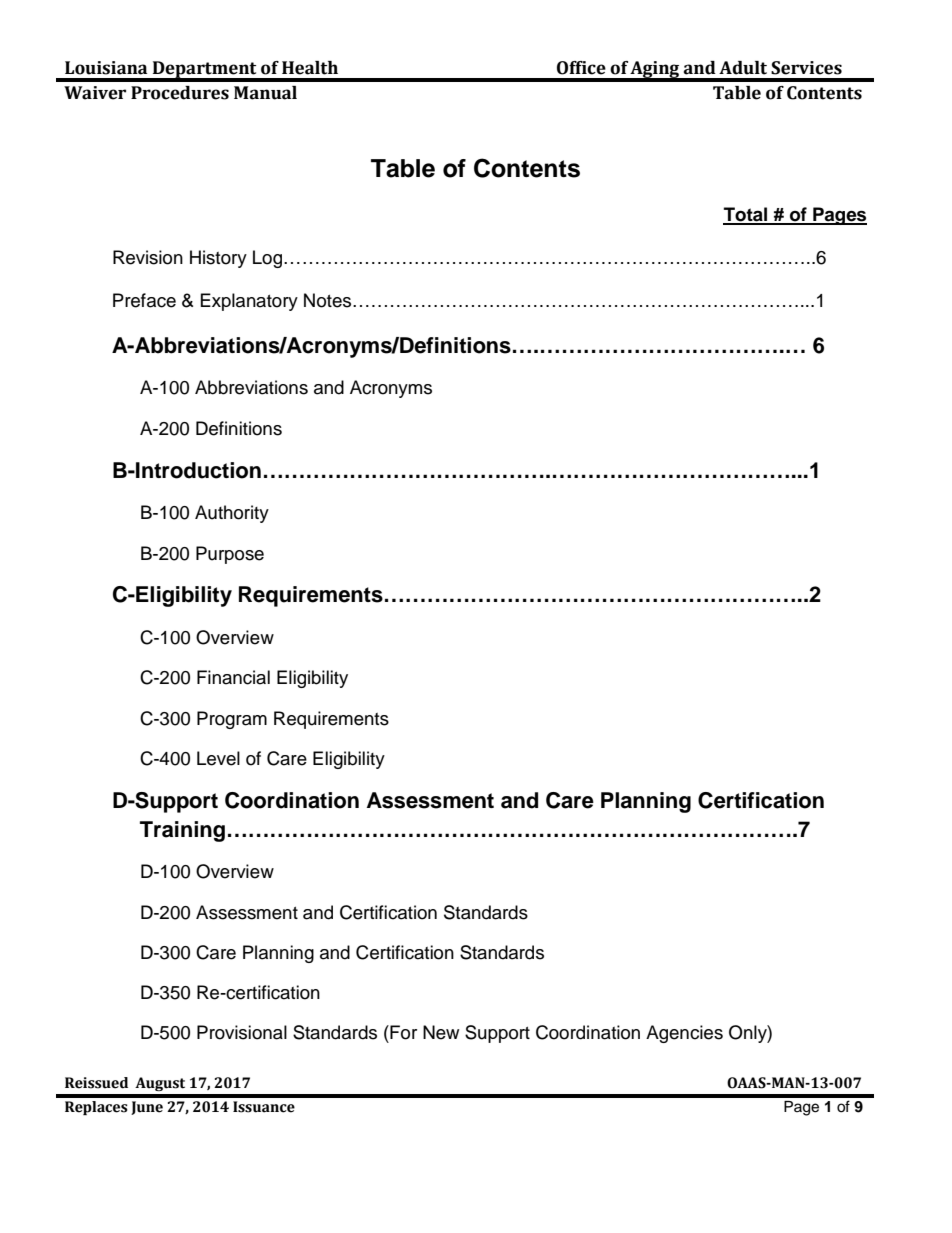  Describe the element at coordinates (180, 93) in the screenshot. I see `Procedures` at that location.
